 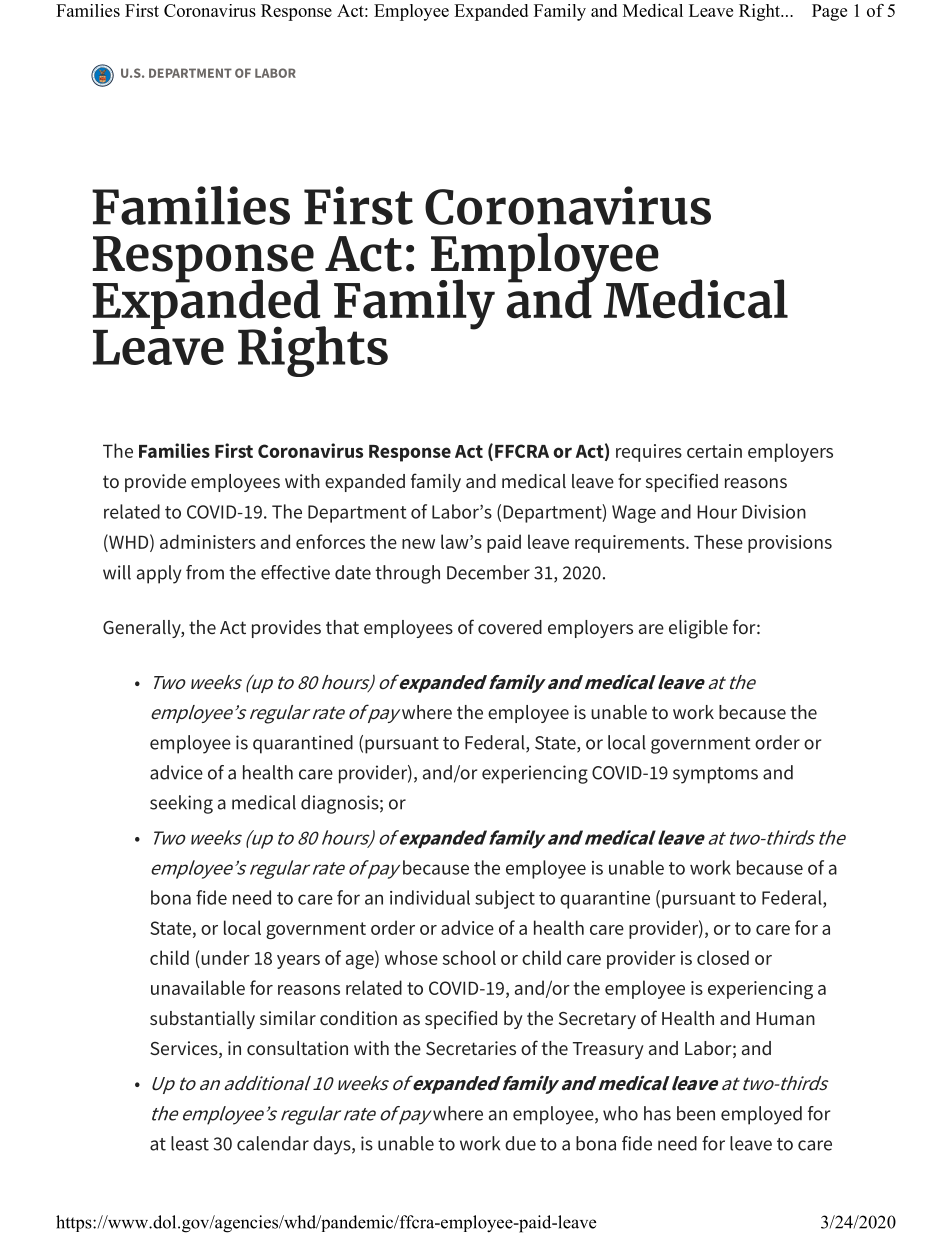 I want to click on Page, so click(x=829, y=12).
